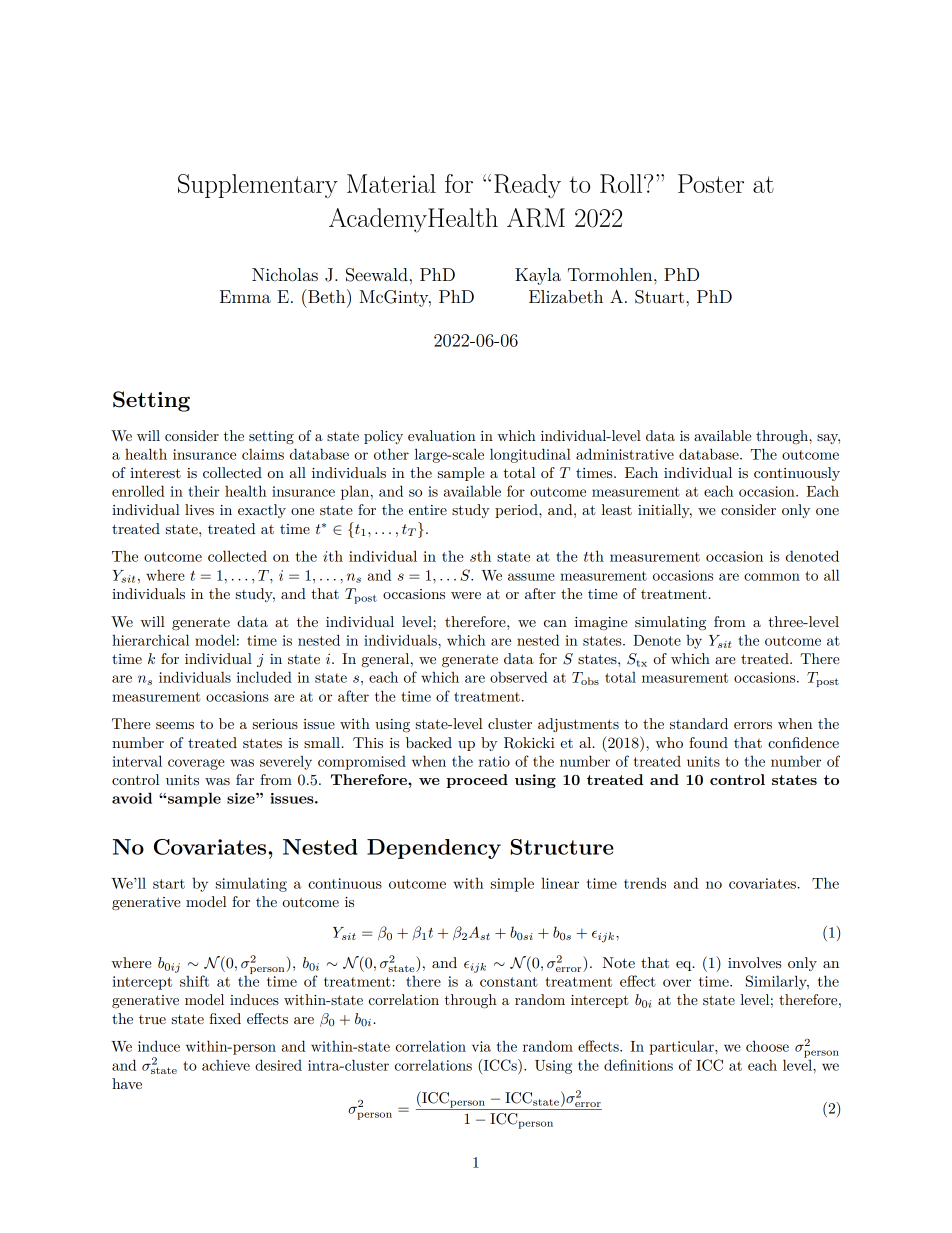 This screenshot has width=952, height=1233. Describe the element at coordinates (828, 439) in the screenshot. I see `say` at that location.
